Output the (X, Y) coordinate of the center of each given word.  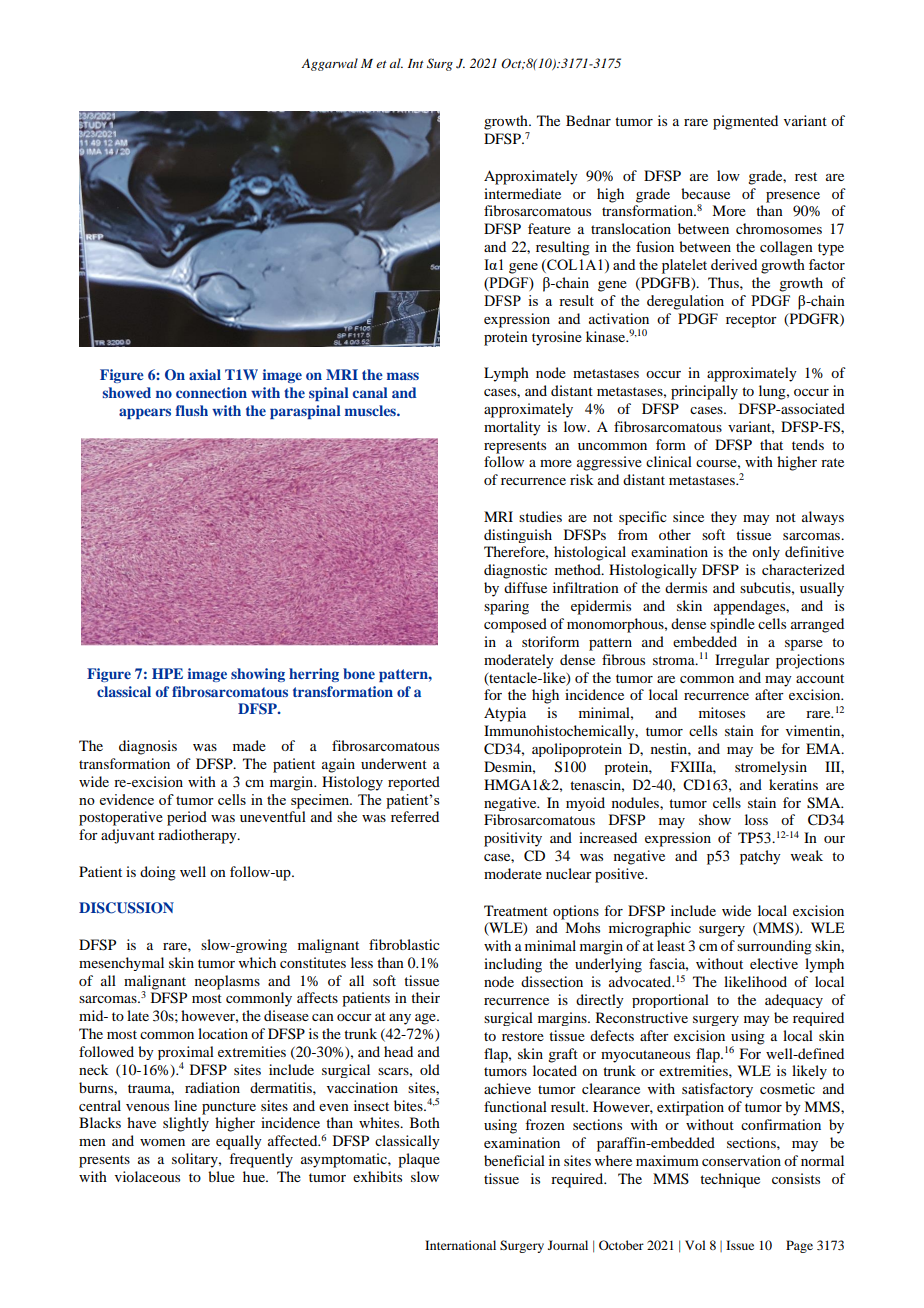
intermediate (522, 193)
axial (205, 374)
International (460, 1245)
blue (221, 1176)
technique (730, 1180)
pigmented (745, 122)
